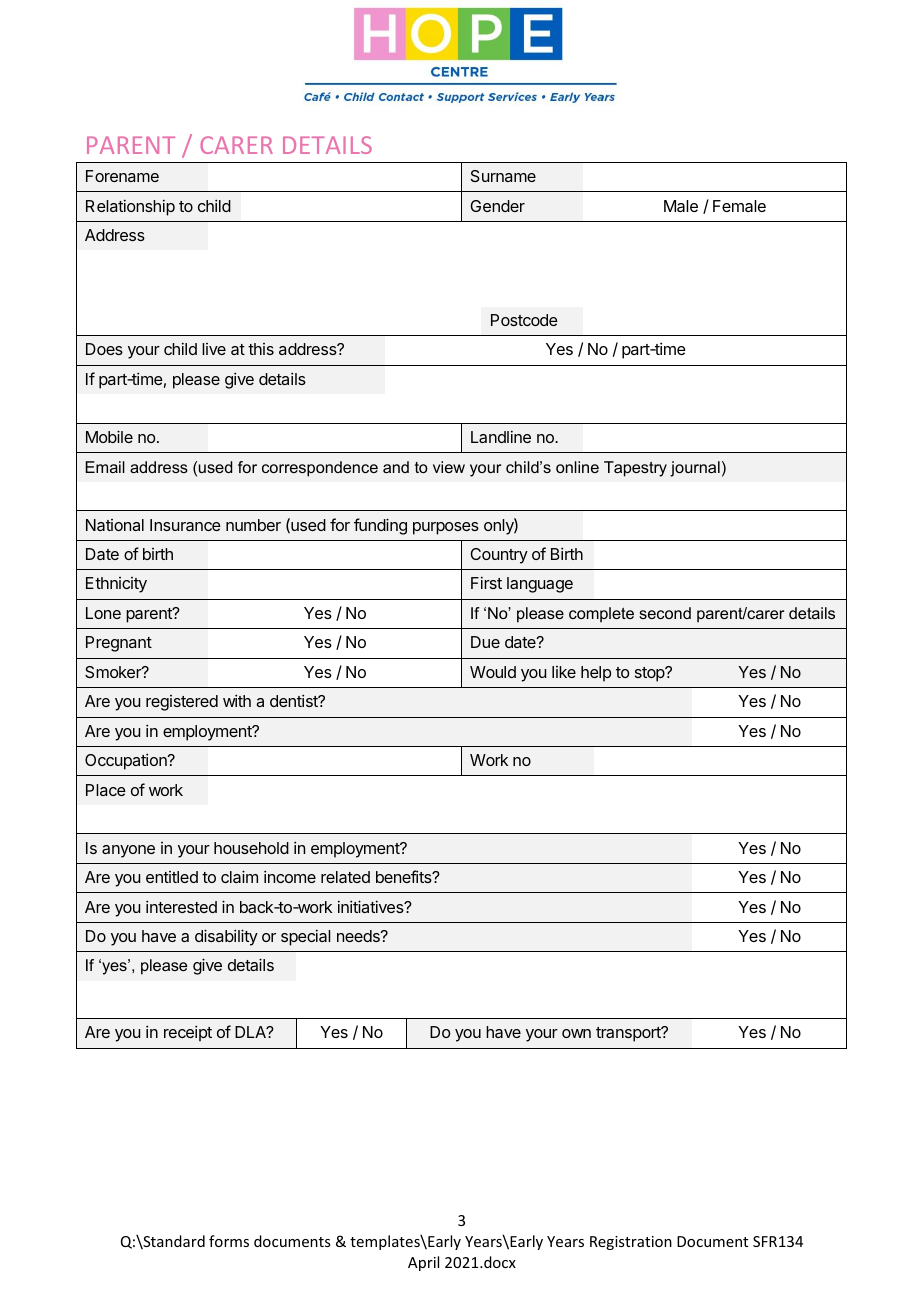 The width and height of the screenshot is (924, 1308). Describe the element at coordinates (503, 176) in the screenshot. I see `Surname` at that location.
